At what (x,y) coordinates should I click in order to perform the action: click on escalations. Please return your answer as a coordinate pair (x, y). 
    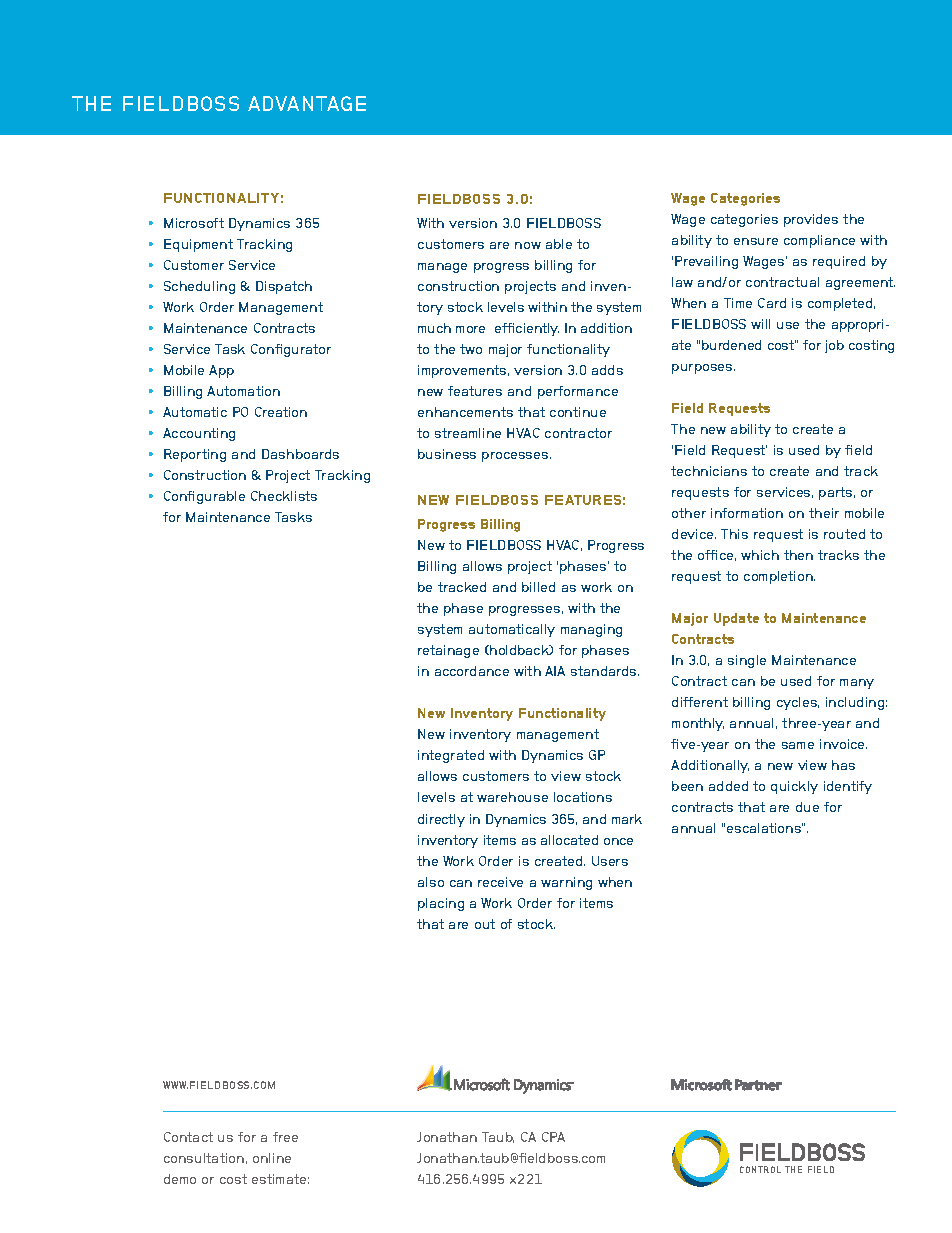
    Looking at the image, I should click on (765, 828).
